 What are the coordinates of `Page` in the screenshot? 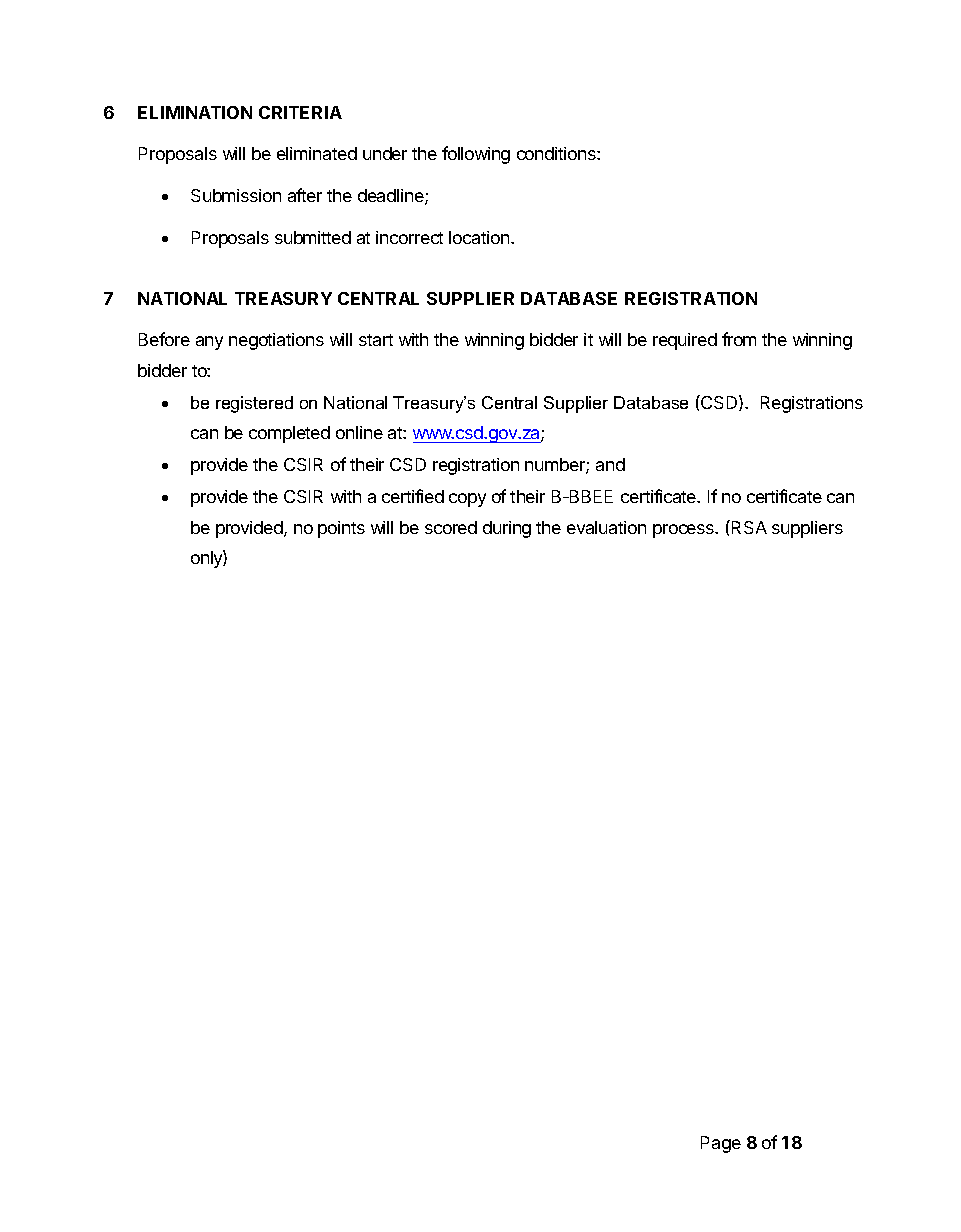 It's located at (721, 1144).
